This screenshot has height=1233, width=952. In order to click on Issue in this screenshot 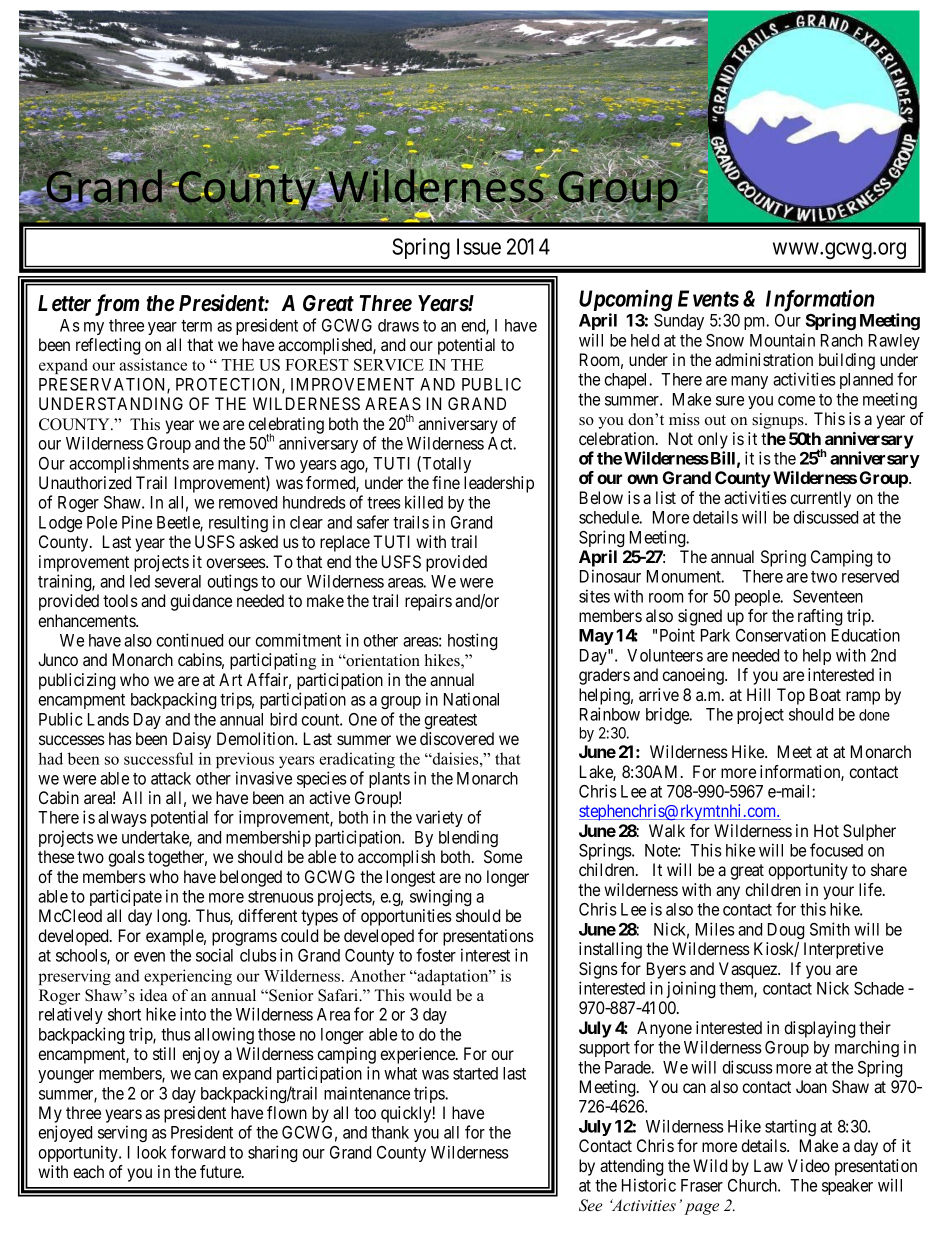, I will do `click(479, 246)`.
